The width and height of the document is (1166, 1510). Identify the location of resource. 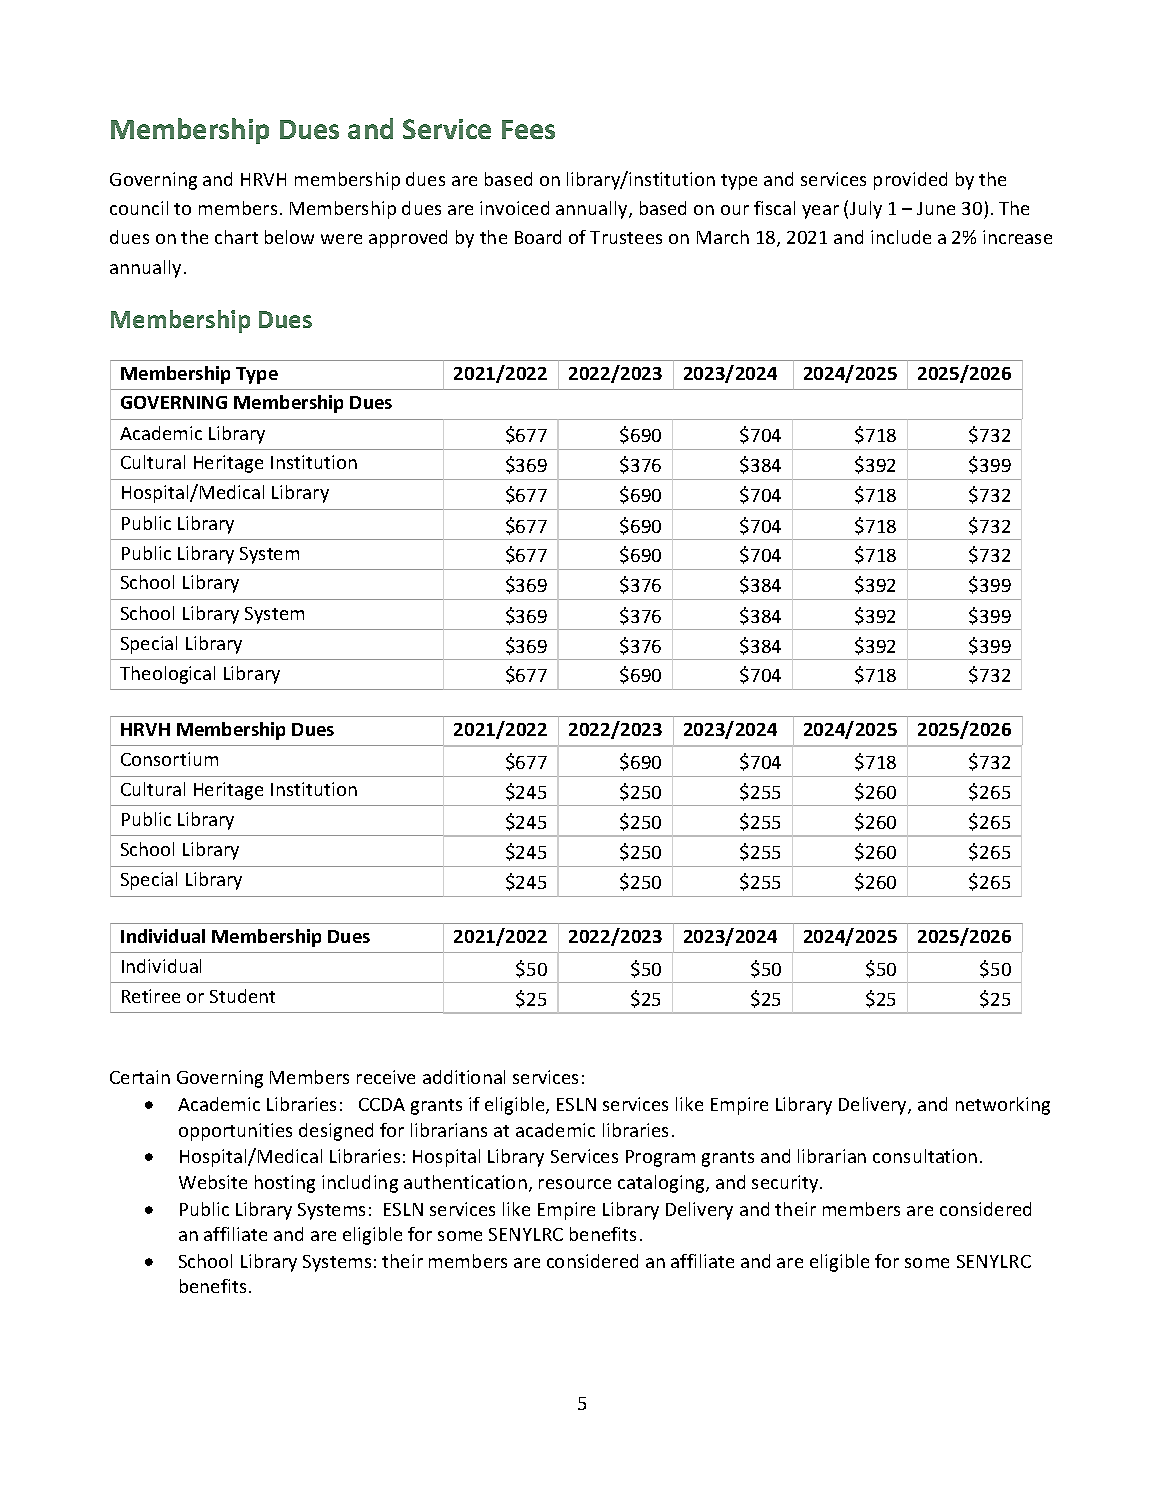
(575, 1184).
